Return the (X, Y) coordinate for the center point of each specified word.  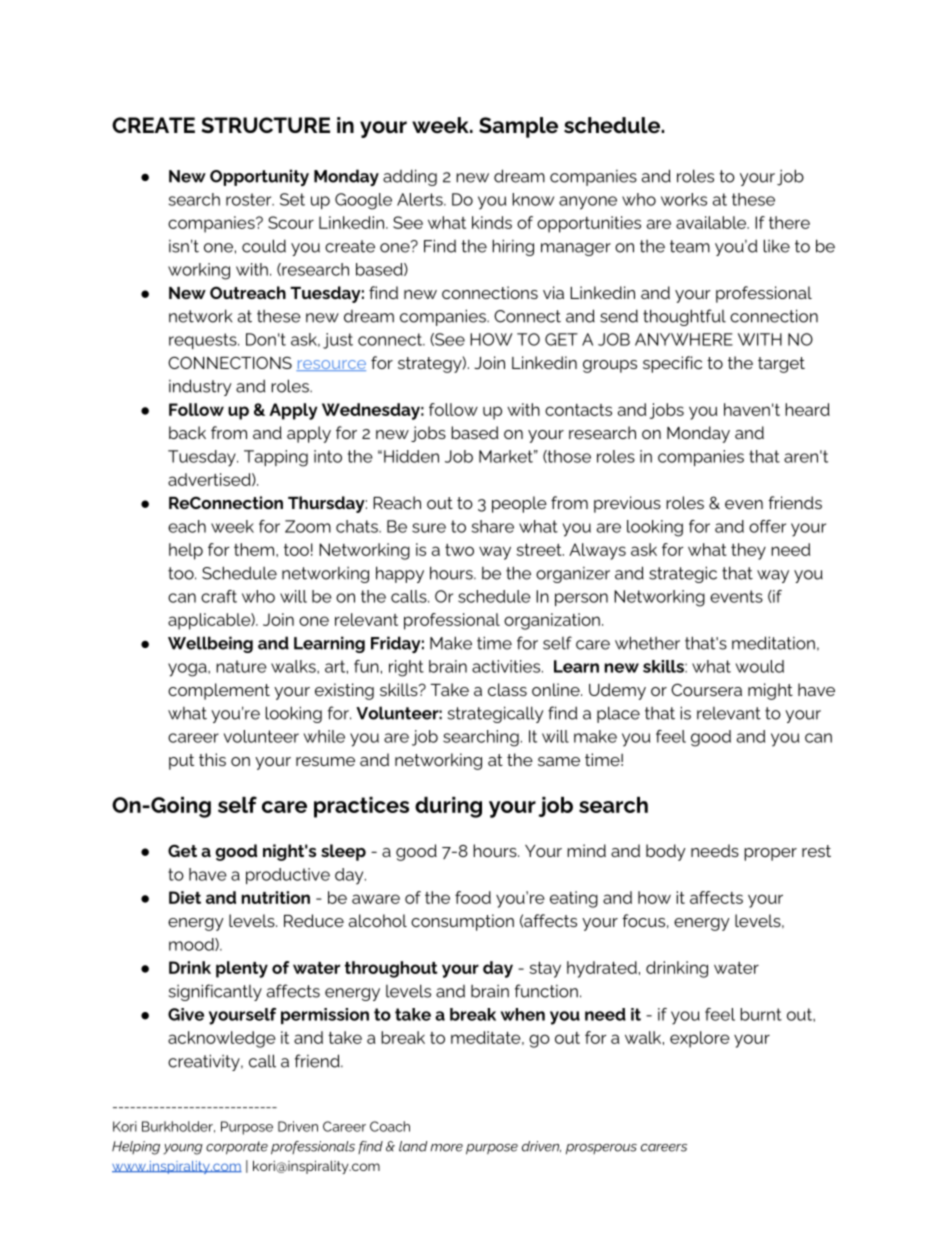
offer (767, 526)
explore (700, 1039)
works (684, 199)
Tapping (276, 458)
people (519, 504)
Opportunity (259, 177)
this (212, 759)
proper (770, 854)
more (446, 1148)
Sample (518, 127)
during (448, 807)
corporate (237, 1148)
